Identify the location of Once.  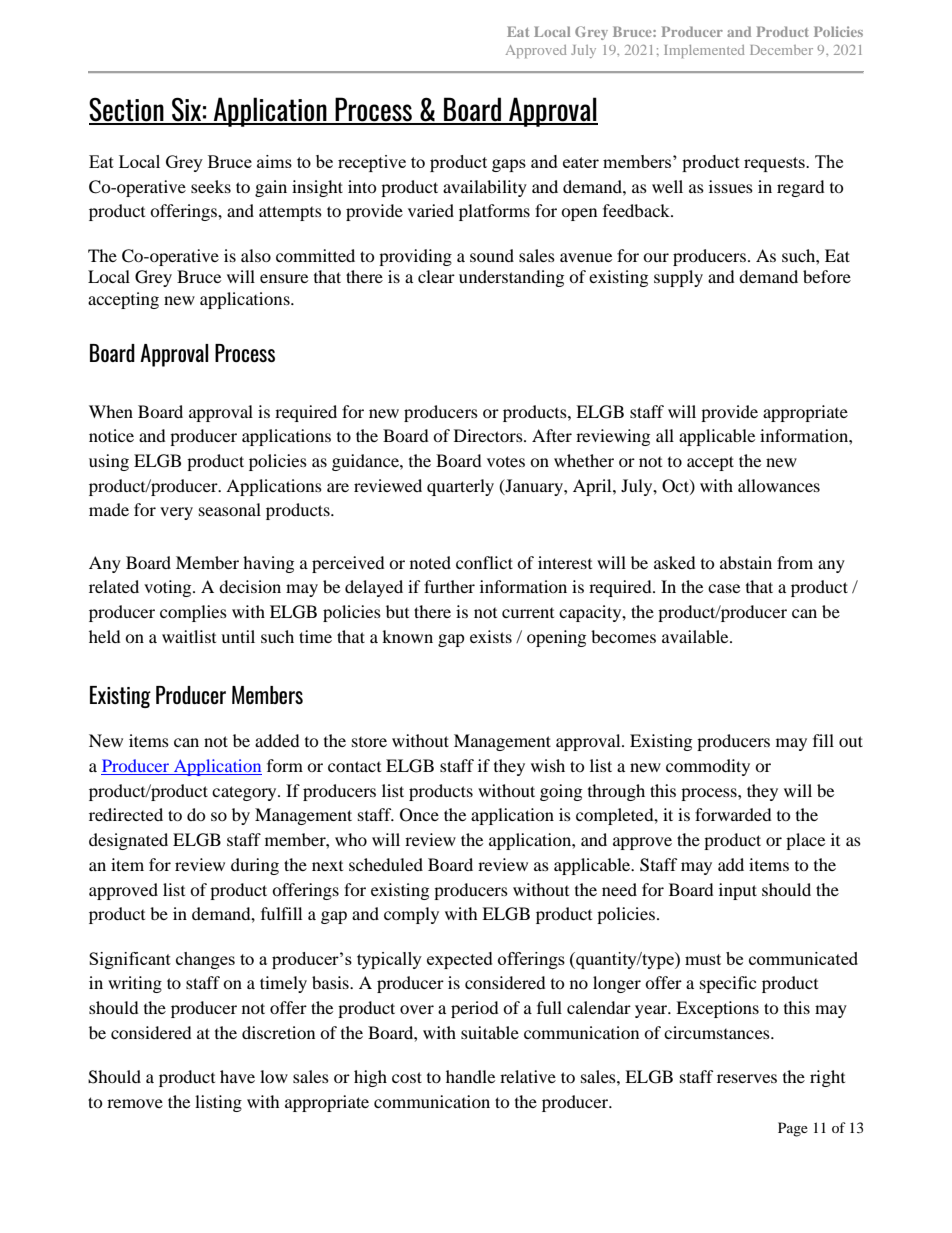
(419, 815).
